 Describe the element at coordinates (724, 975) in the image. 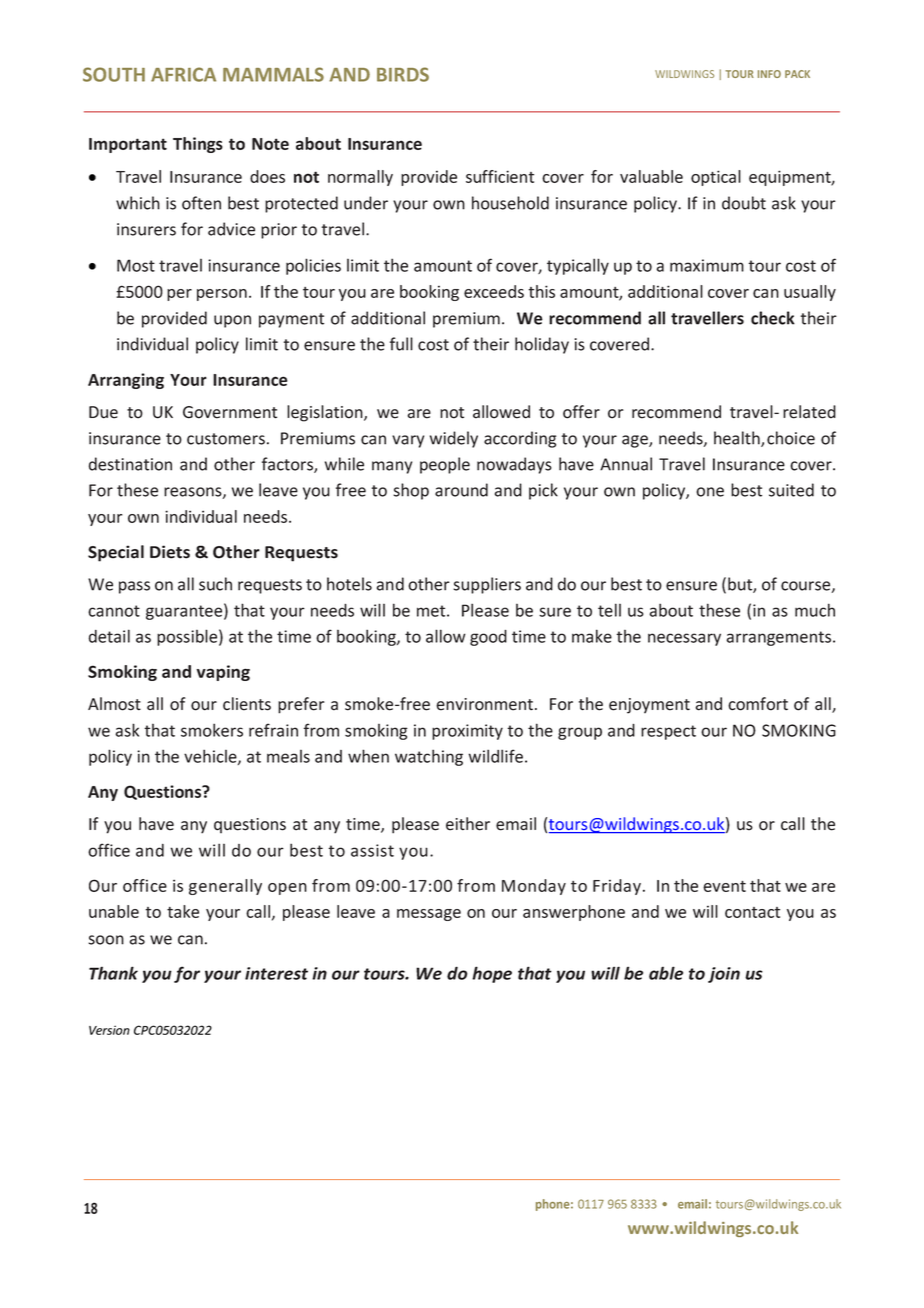

I see `join` at that location.
